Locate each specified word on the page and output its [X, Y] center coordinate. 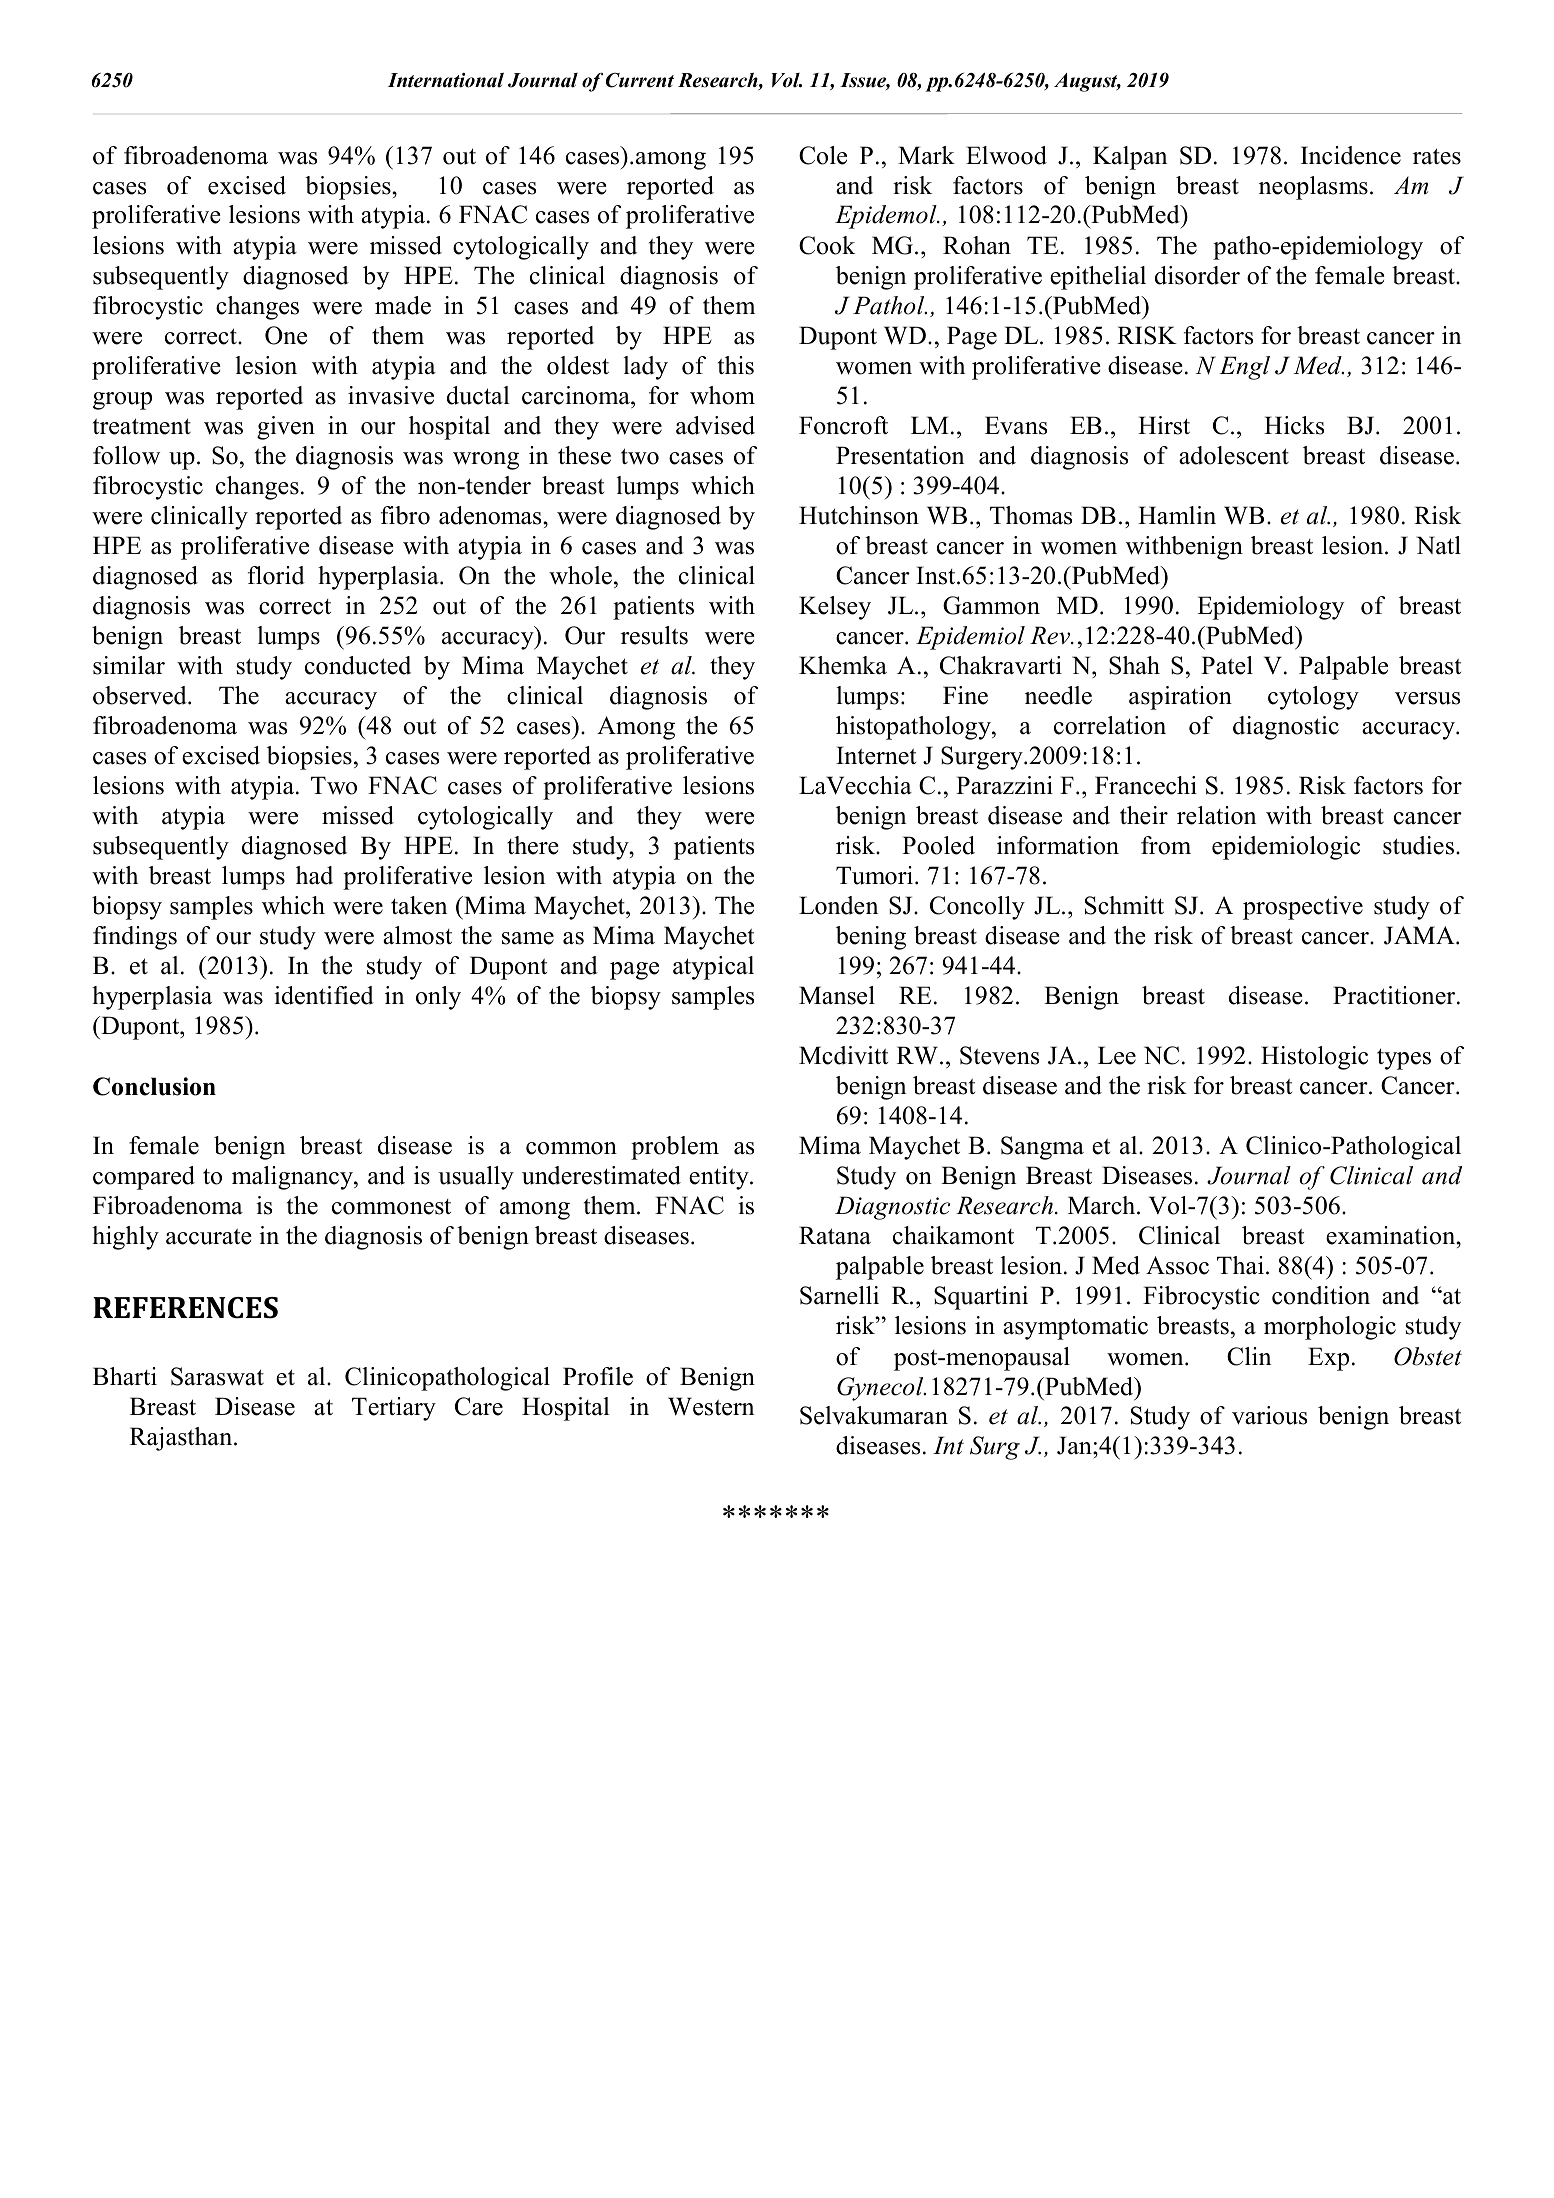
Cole [823, 155]
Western [711, 1406]
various [1269, 1415]
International [446, 80]
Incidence [1351, 155]
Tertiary [394, 1409]
